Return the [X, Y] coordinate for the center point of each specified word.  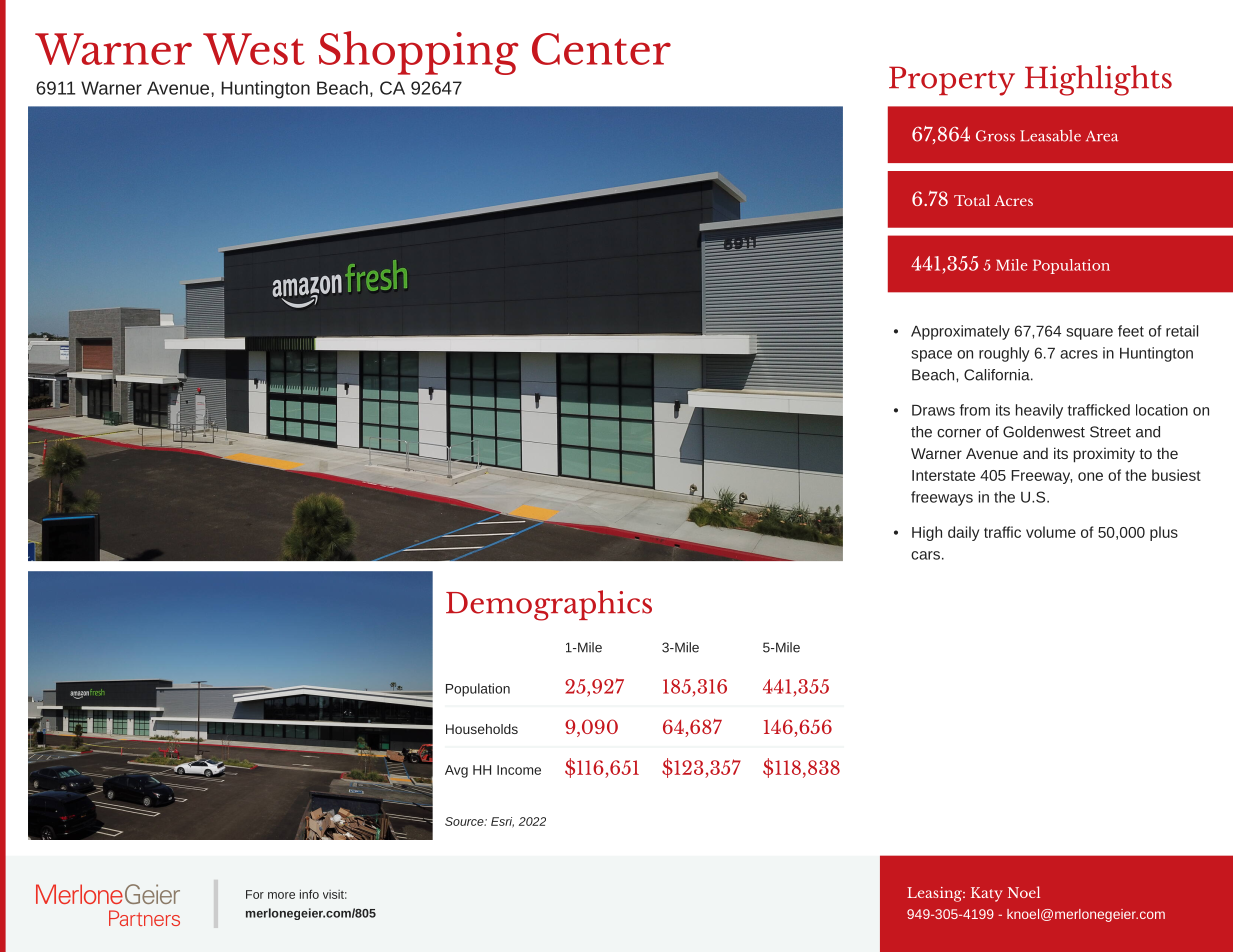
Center [601, 49]
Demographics [549, 605]
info [309, 894]
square [1089, 334]
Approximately [960, 332]
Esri [502, 822]
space [931, 356]
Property [952, 81]
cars [925, 555]
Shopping [419, 53]
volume [1051, 532]
